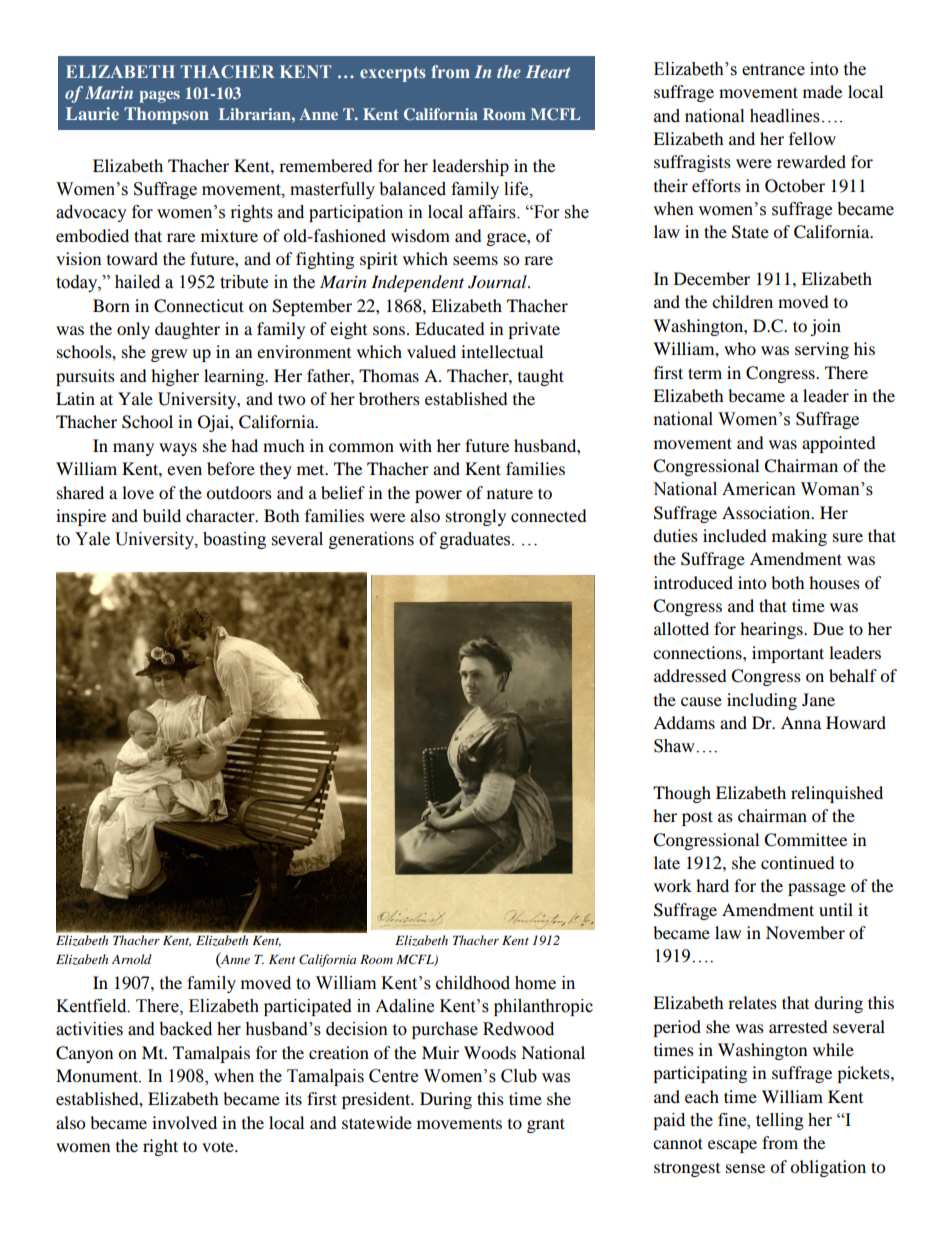  Describe the element at coordinates (772, 630) in the document. I see `hearings` at that location.
